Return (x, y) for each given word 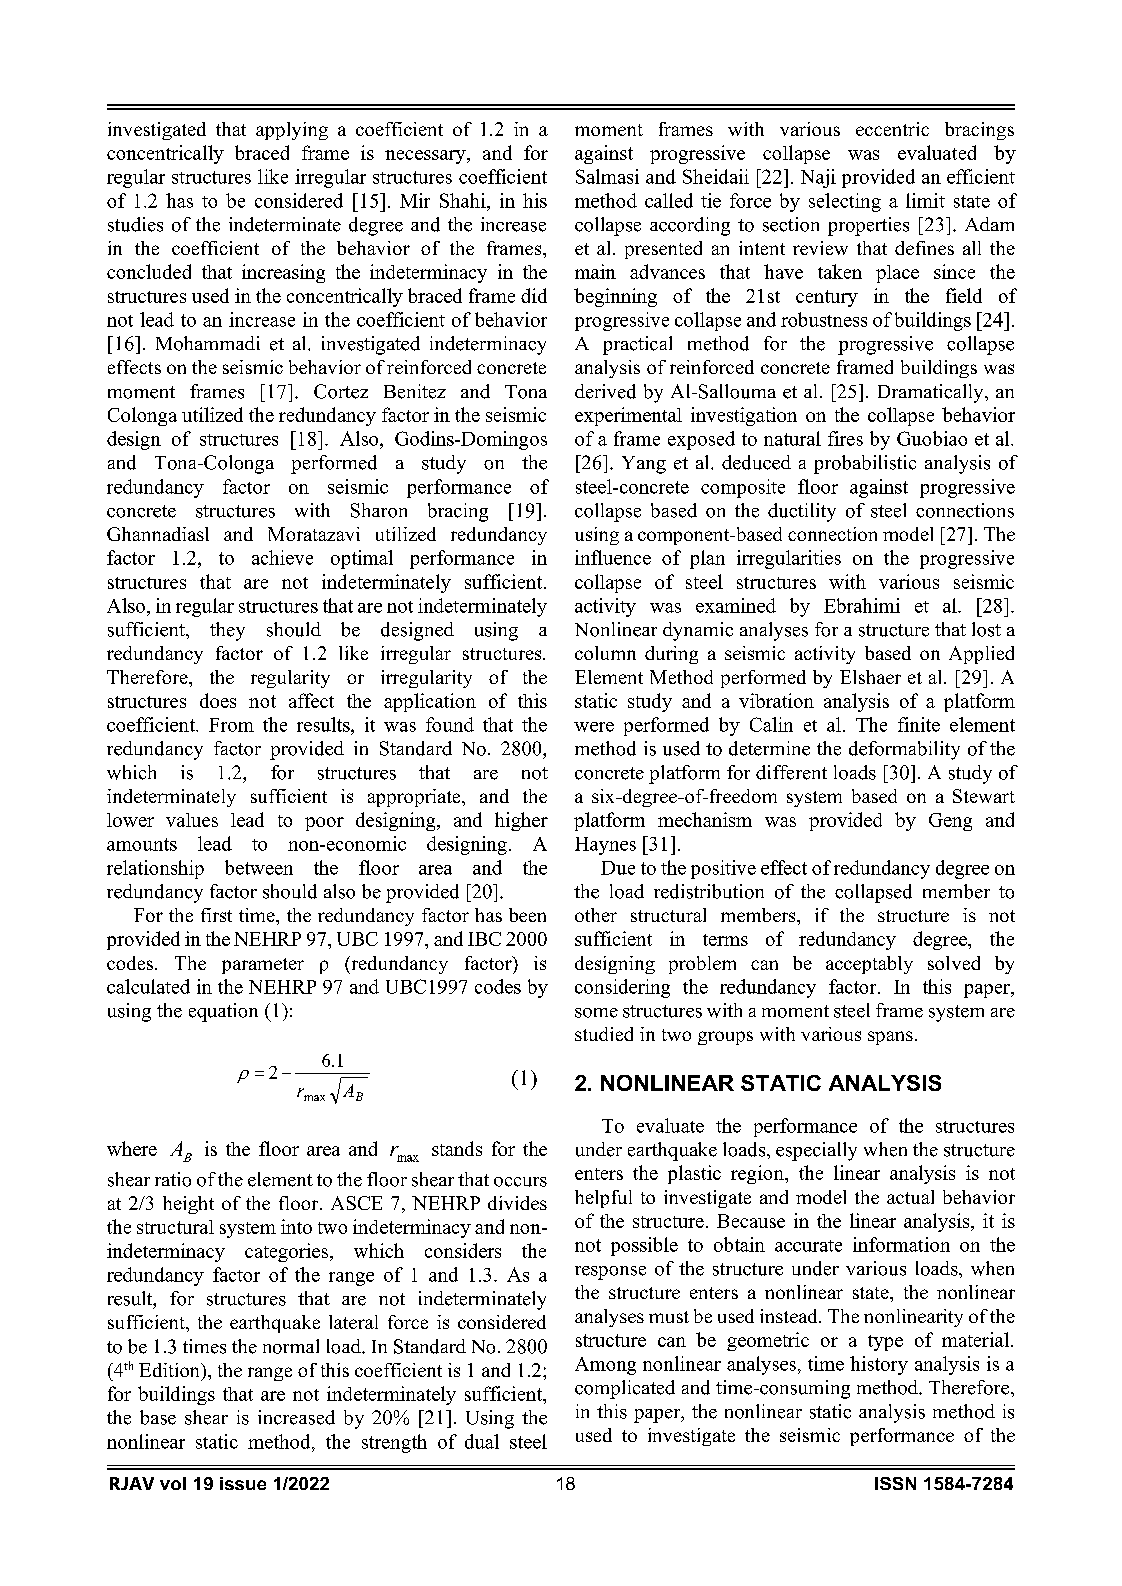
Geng (950, 822)
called (669, 200)
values (192, 820)
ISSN (895, 1483)
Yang (644, 465)
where (132, 1148)
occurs (520, 1182)
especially (816, 1151)
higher (521, 821)
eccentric (892, 129)
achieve (282, 557)
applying (292, 131)
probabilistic (865, 464)
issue (243, 1483)
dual (482, 1441)
